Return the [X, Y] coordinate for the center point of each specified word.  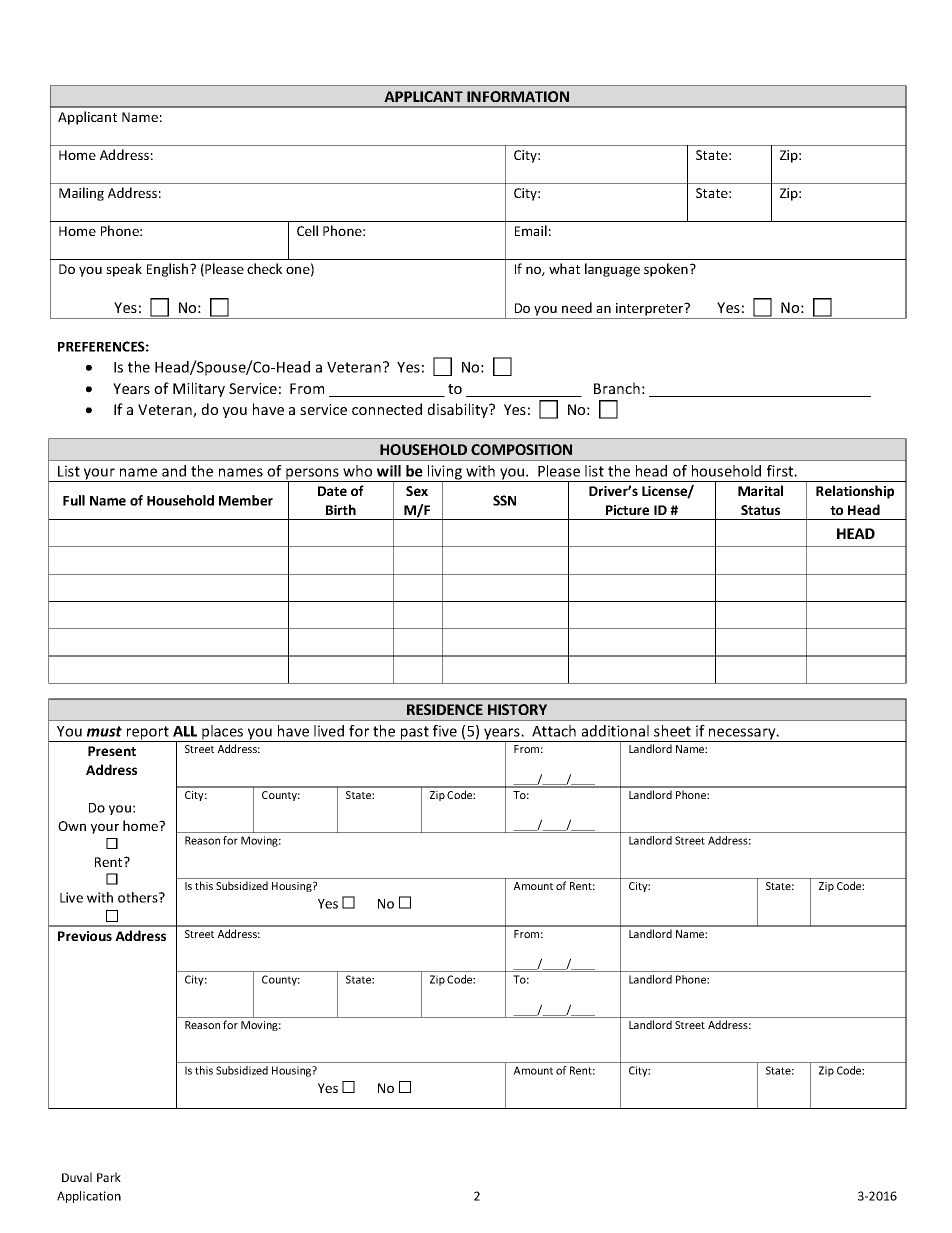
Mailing [81, 194]
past [414, 734]
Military [199, 389]
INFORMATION [518, 96]
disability [459, 410]
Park [109, 1177]
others [139, 897]
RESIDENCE [445, 709]
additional [615, 731]
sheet [672, 731]
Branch [617, 388]
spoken [666, 270]
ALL [185, 731]
